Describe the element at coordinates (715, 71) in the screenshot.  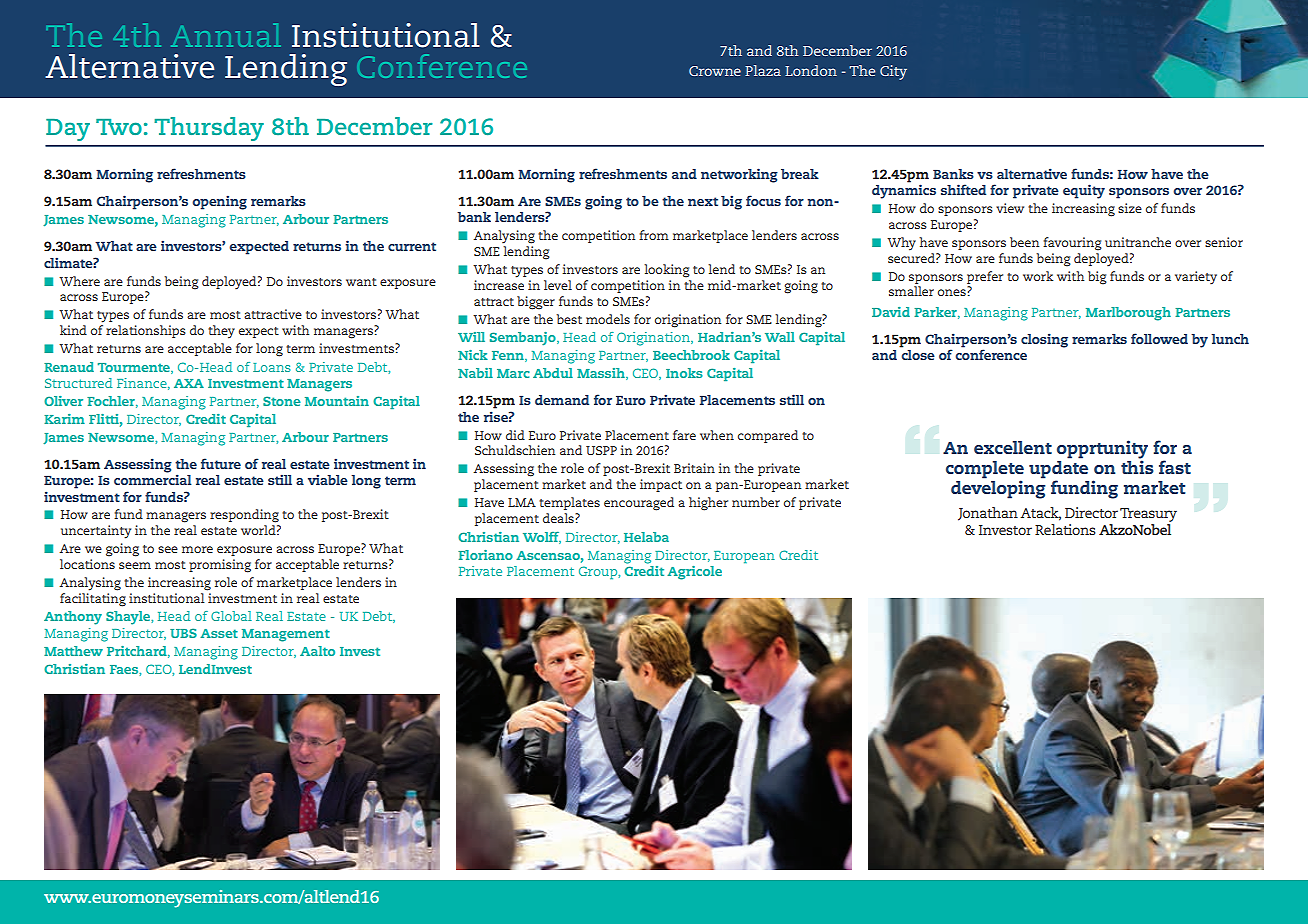
I see `Crowne` at that location.
